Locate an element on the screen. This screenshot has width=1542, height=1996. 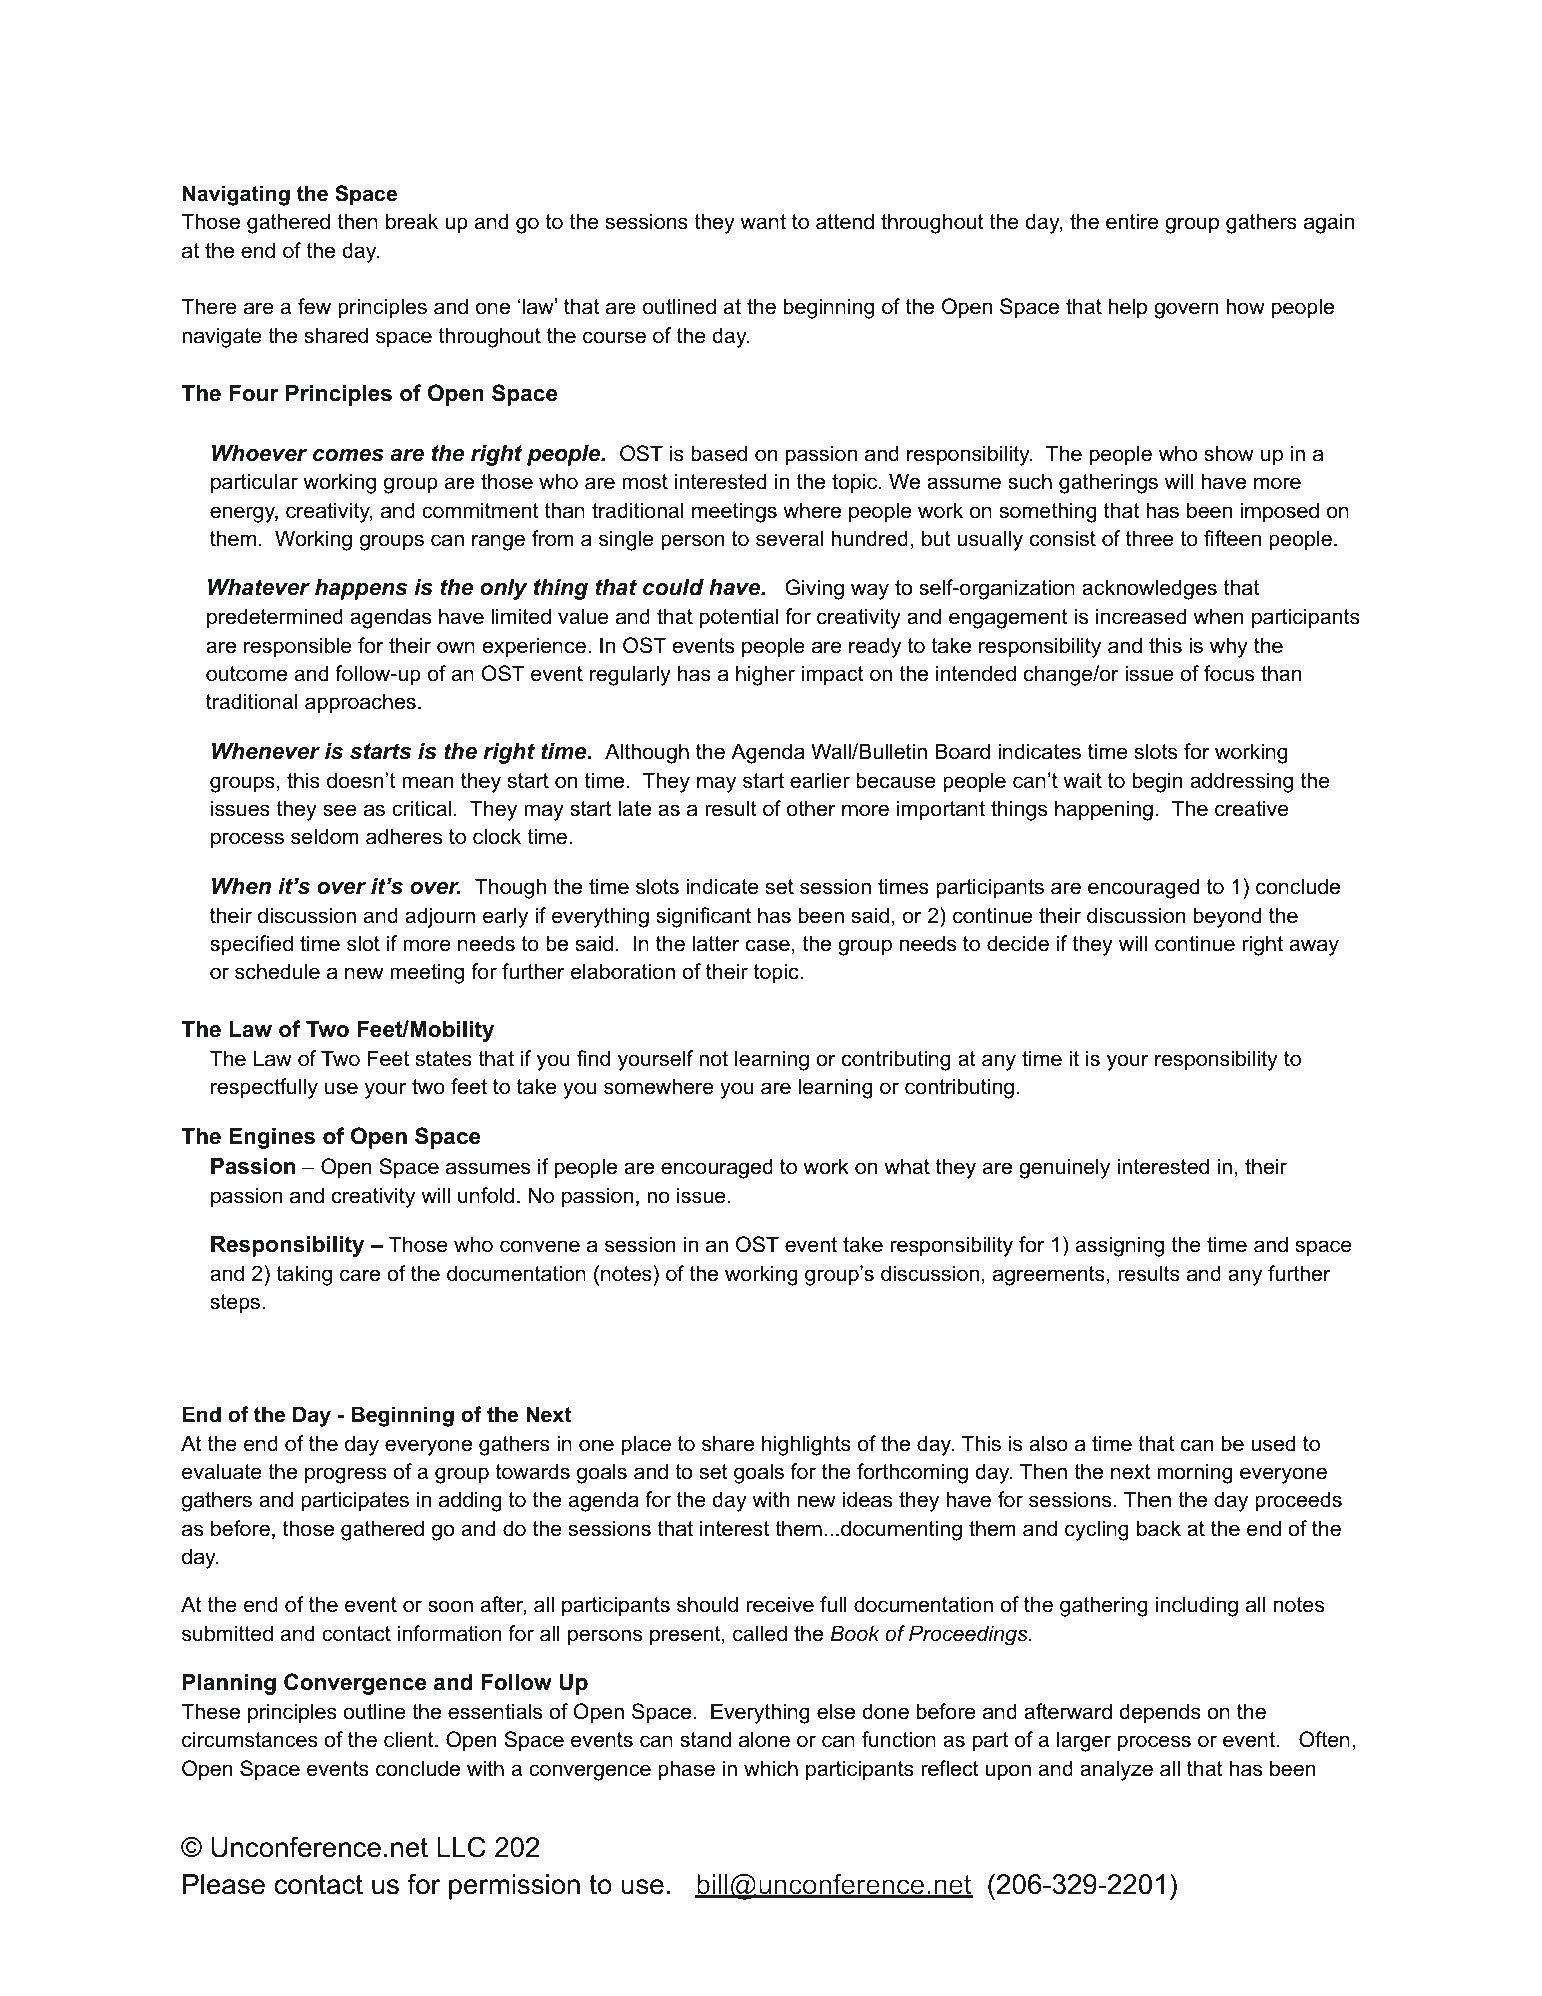
which is located at coordinates (771, 1768).
